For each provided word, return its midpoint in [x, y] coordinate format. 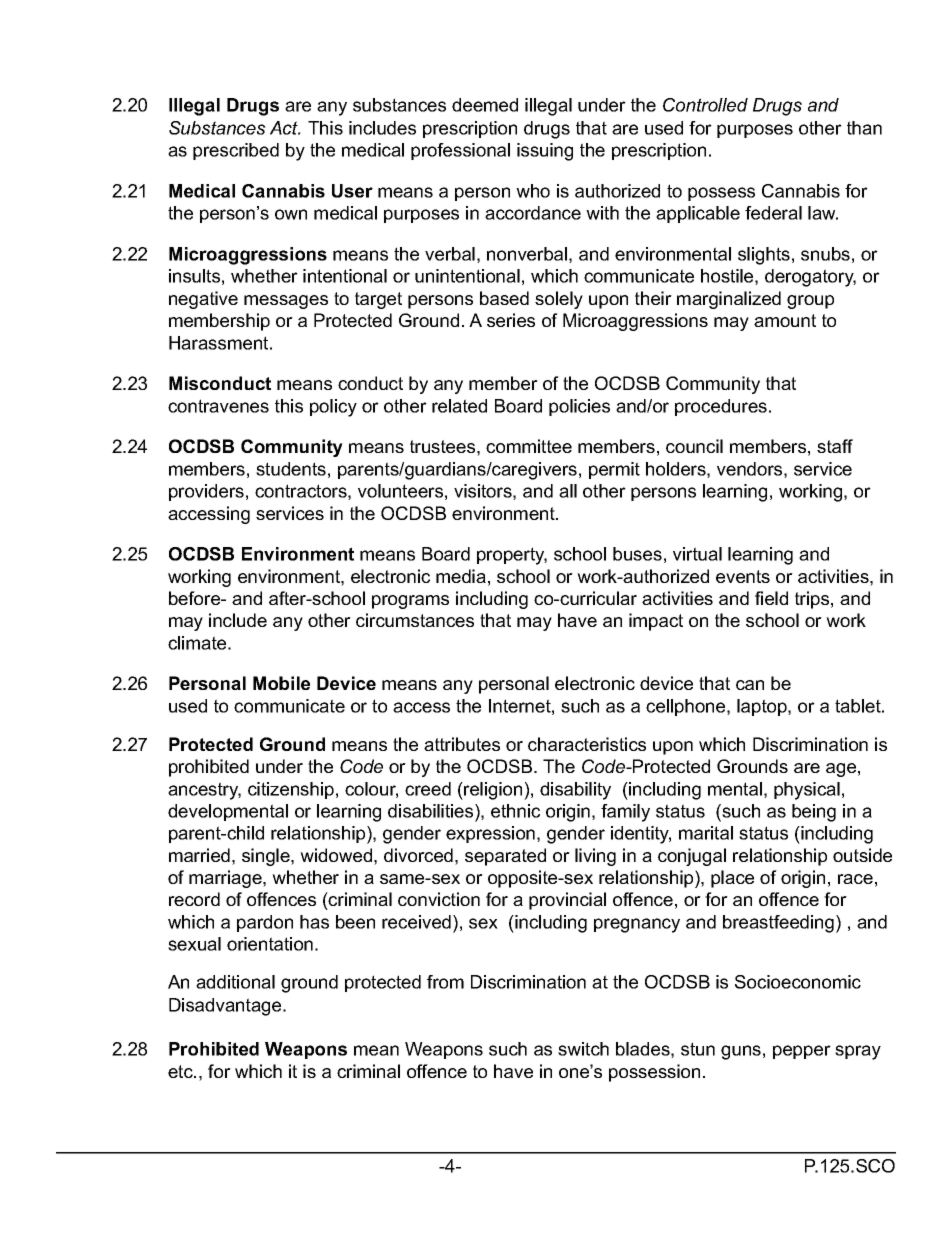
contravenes [218, 406]
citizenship [291, 790]
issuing [545, 152]
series [511, 320]
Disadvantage [226, 1007]
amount [785, 320]
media [461, 576]
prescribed [236, 151]
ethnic [515, 811]
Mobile [281, 683]
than [864, 128]
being [814, 813]
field [771, 598]
